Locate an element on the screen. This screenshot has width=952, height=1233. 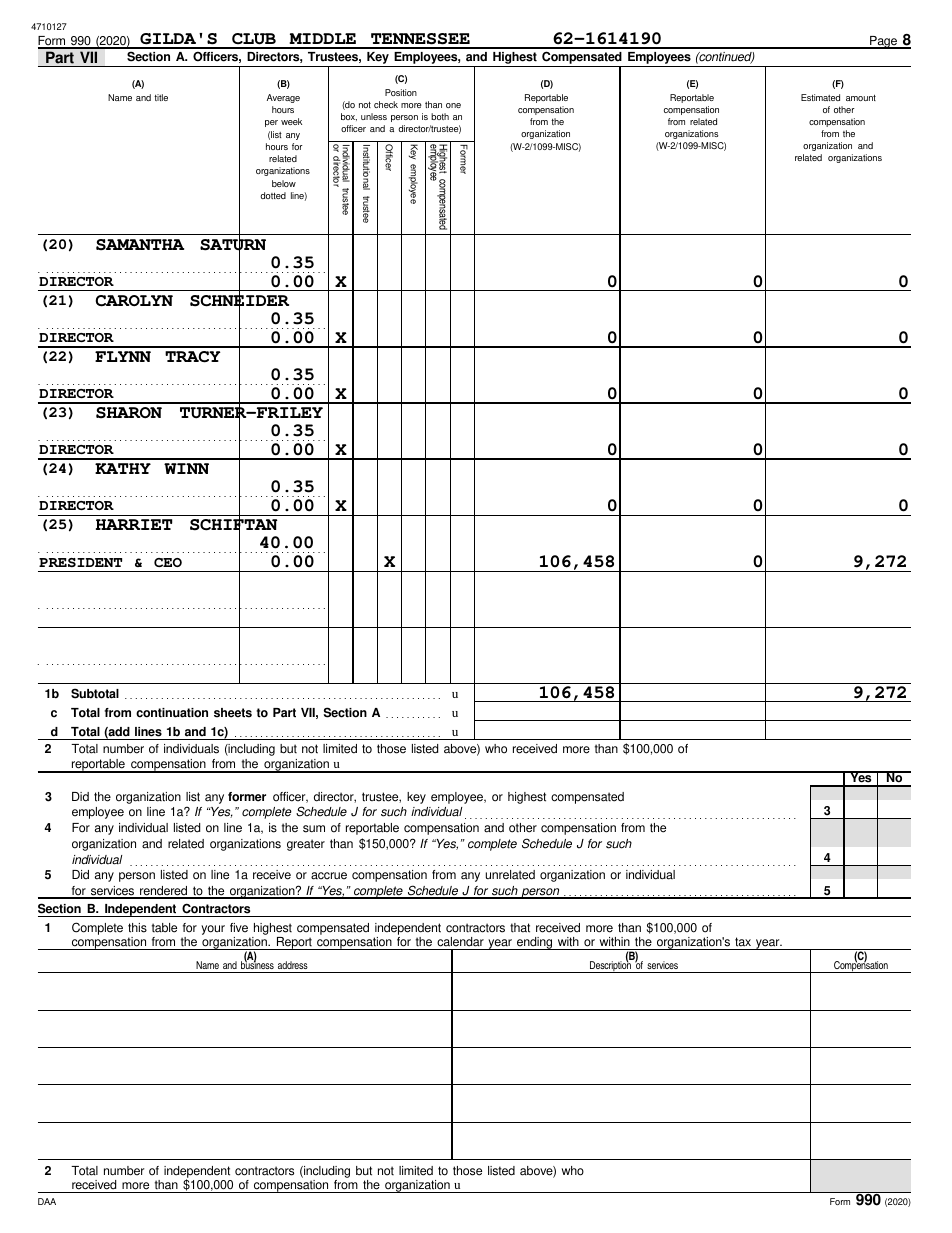
Estimated is located at coordinates (820, 97).
